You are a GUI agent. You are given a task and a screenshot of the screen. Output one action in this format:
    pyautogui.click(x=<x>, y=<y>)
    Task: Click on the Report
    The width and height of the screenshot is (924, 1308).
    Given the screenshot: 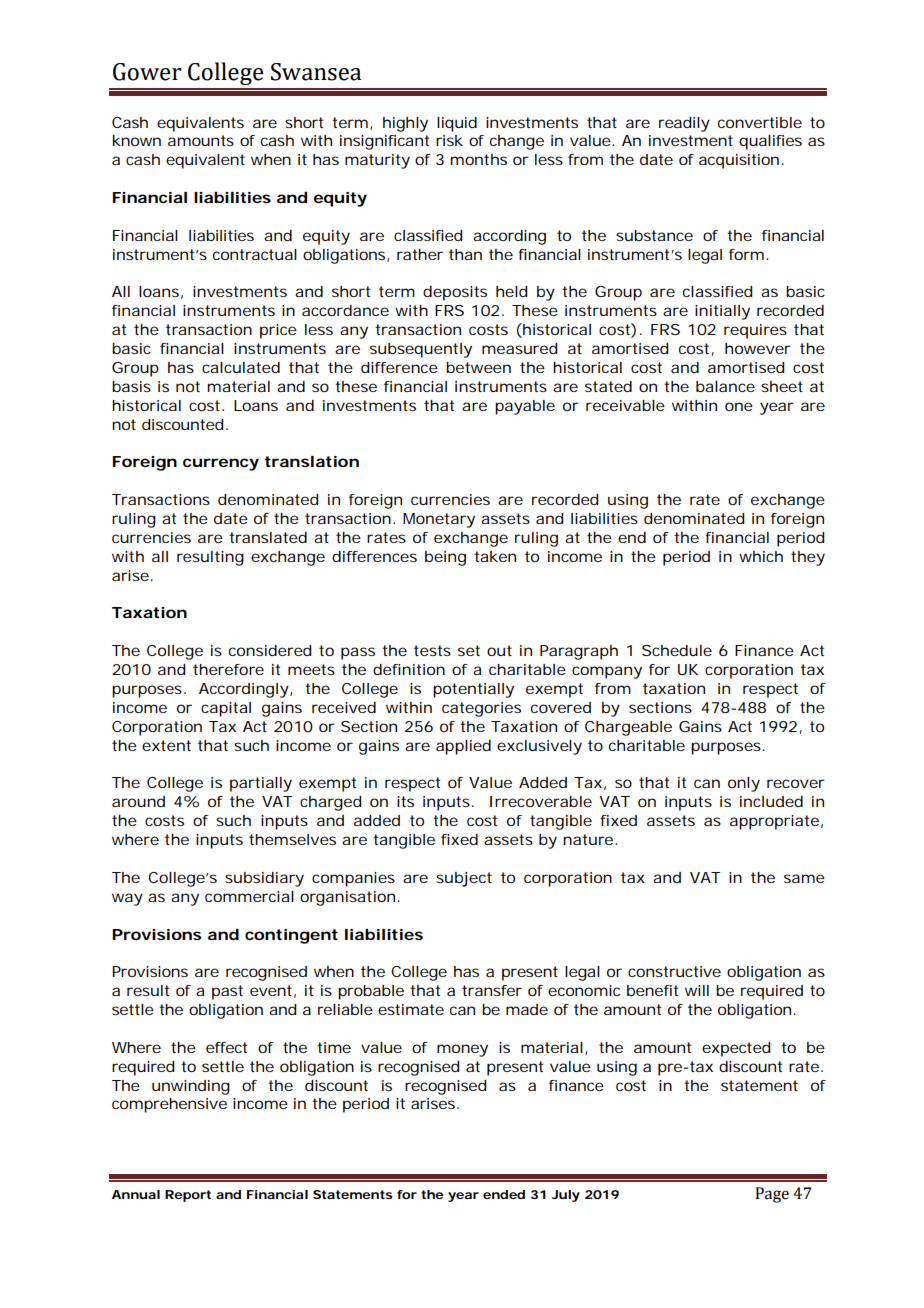 What is the action you would take?
    pyautogui.click(x=188, y=1196)
